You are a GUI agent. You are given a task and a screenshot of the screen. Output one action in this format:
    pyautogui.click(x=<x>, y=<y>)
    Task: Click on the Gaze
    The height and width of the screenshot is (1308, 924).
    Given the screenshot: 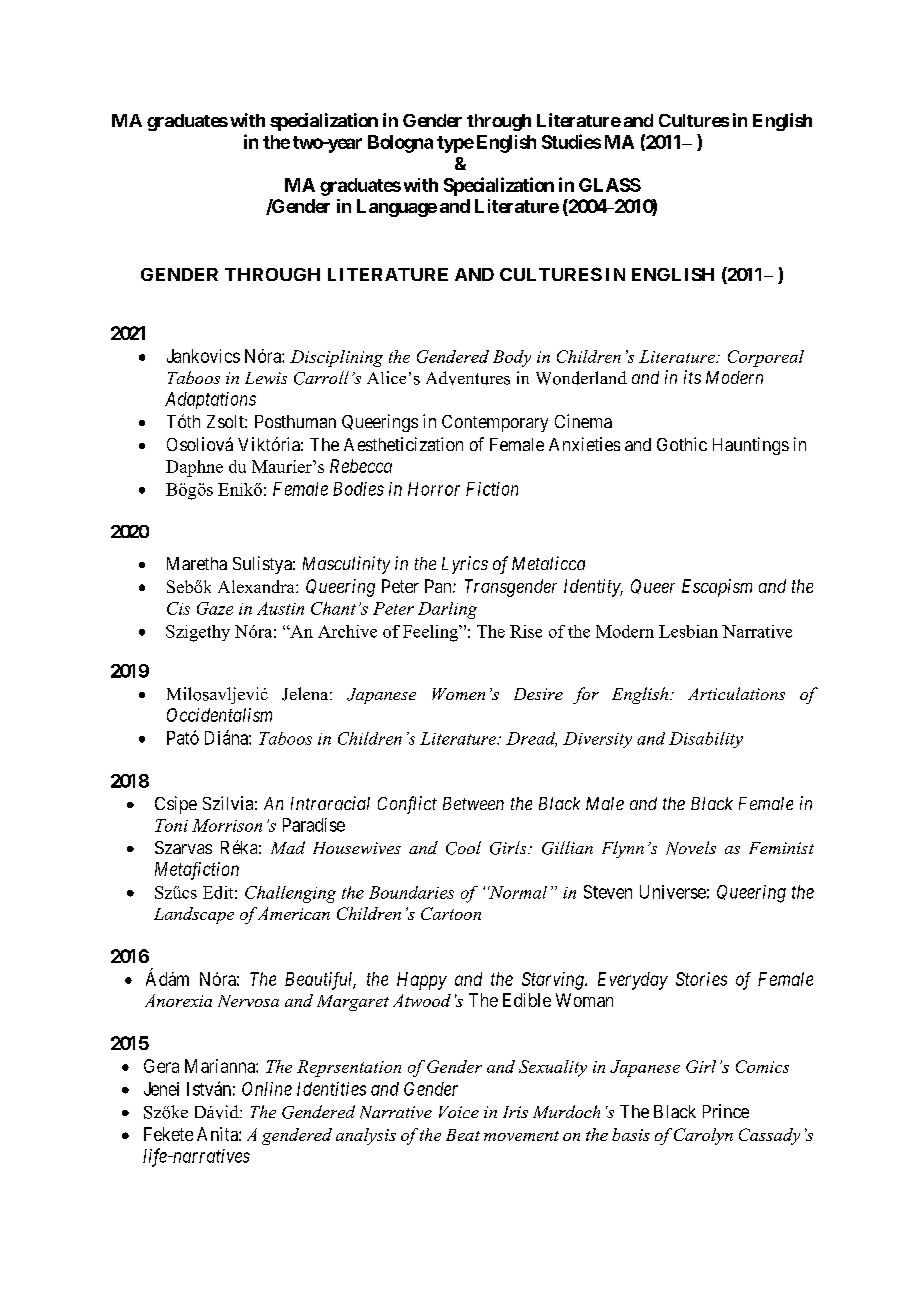 What is the action you would take?
    pyautogui.click(x=215, y=608)
